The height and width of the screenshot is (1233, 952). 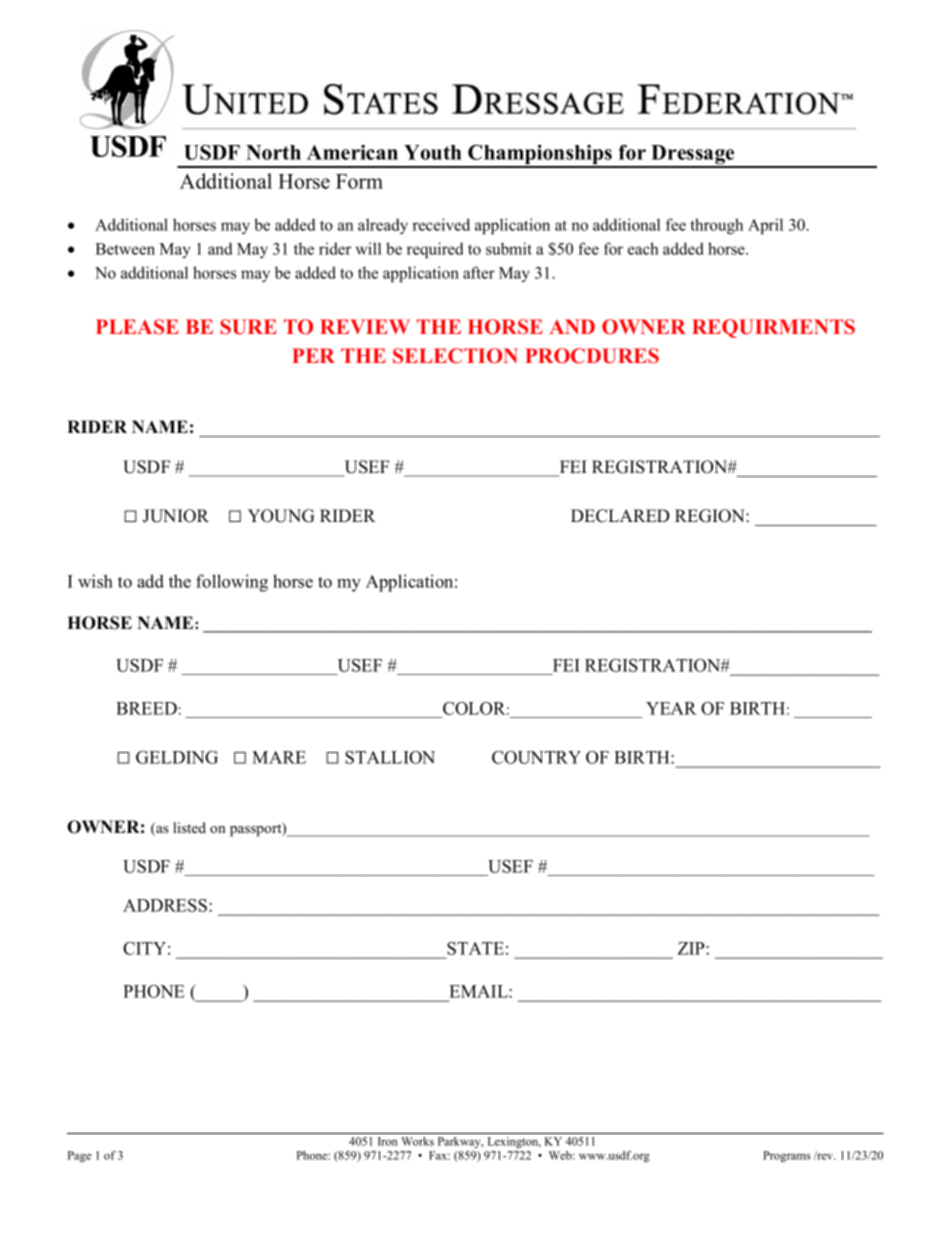 What do you see at coordinates (79, 1156) in the screenshot?
I see `Page` at bounding box center [79, 1156].
